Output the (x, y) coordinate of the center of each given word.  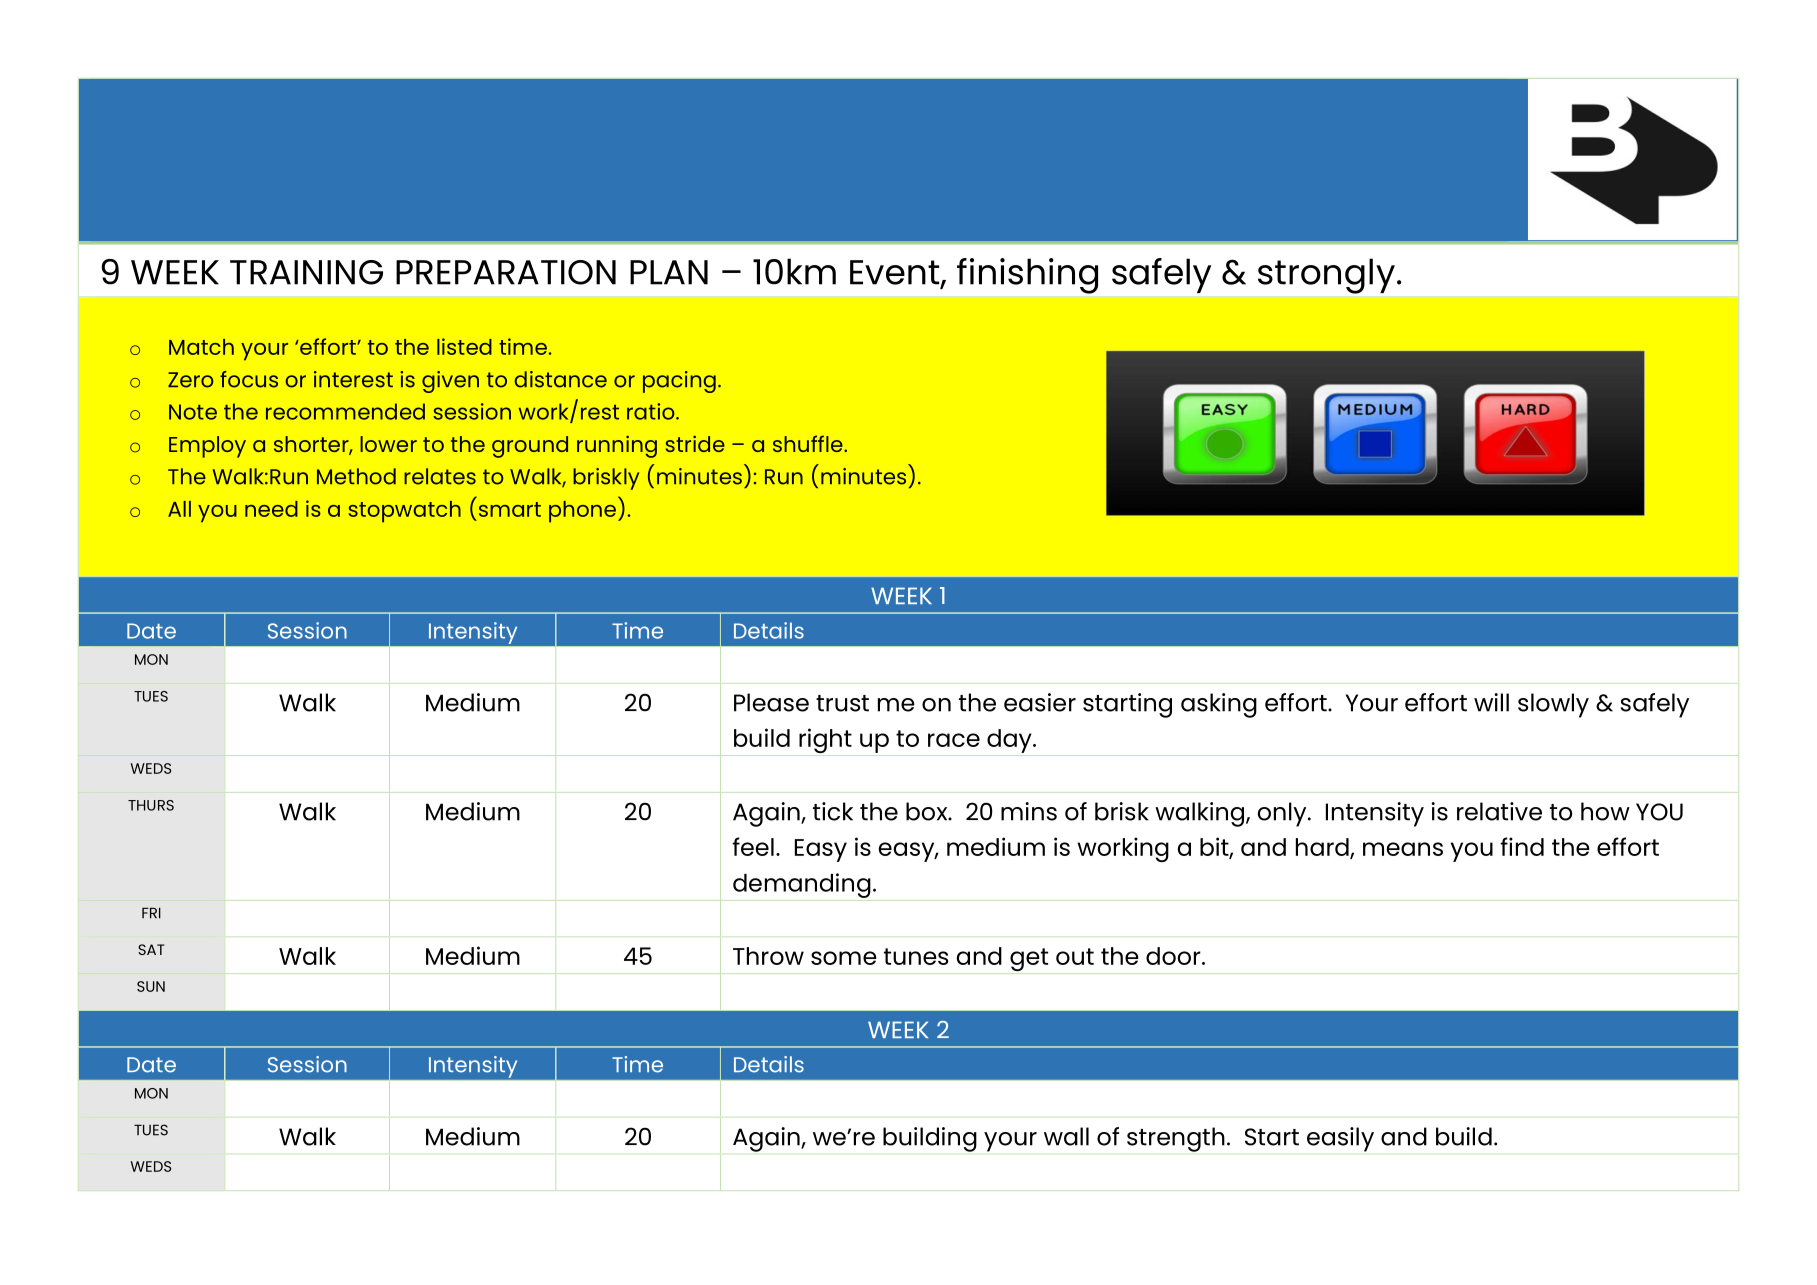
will (1491, 702)
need (271, 509)
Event (896, 273)
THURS (151, 805)
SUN (151, 986)
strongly (1326, 276)
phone (582, 512)
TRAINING (306, 272)
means (1403, 849)
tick (833, 811)
